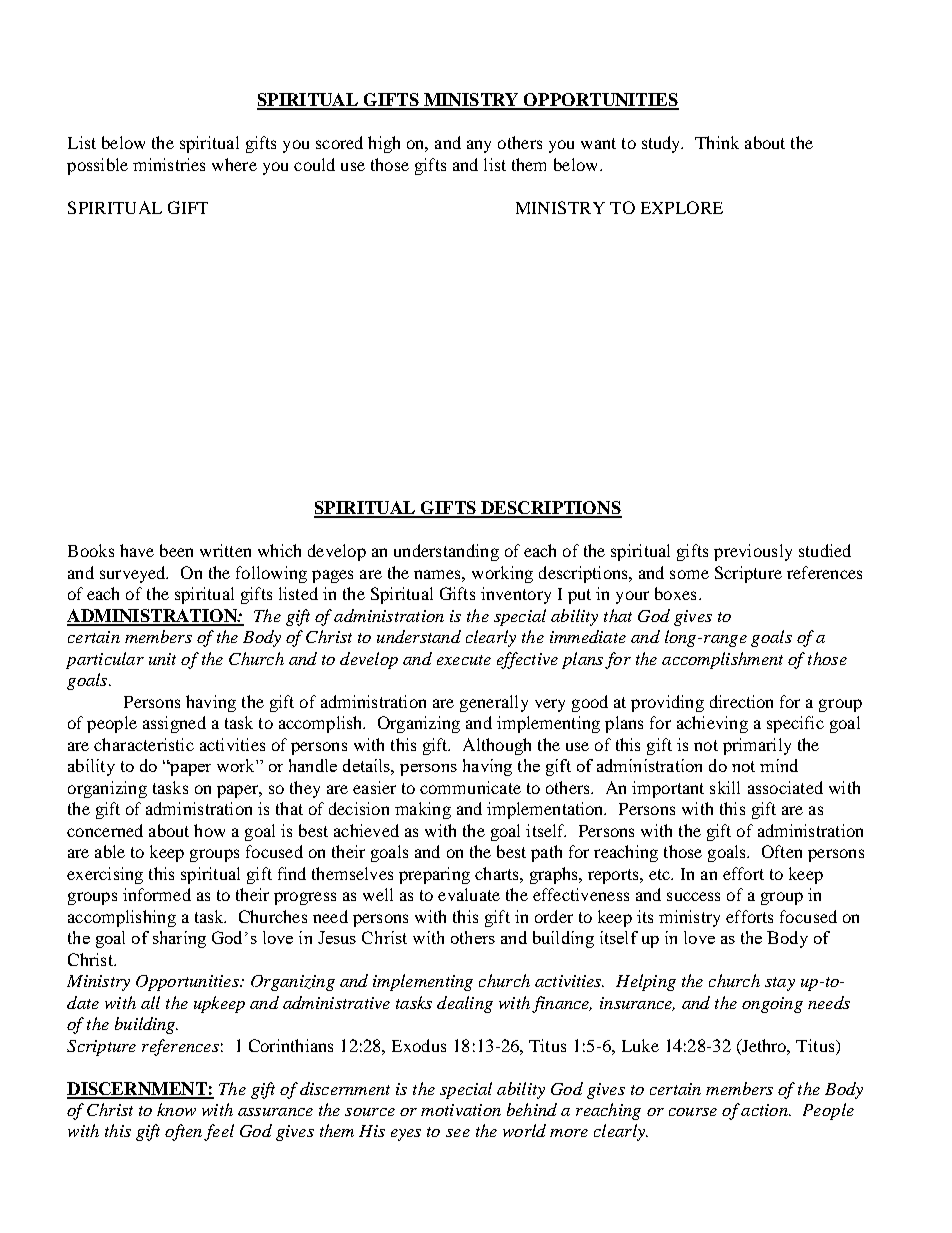  What do you see at coordinates (765, 1110) in the image?
I see `action` at bounding box center [765, 1110].
